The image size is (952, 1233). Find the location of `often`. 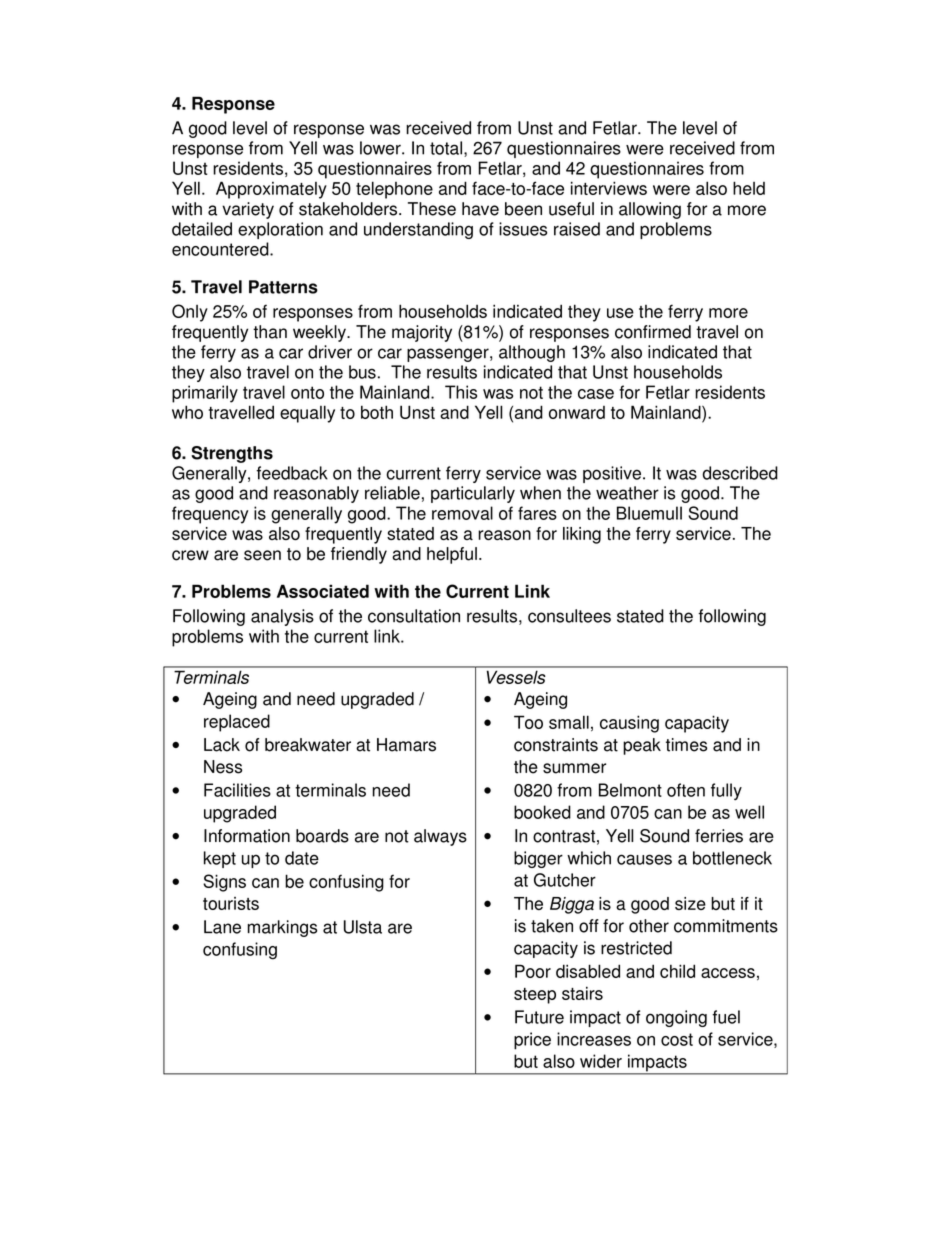

often is located at coordinates (686, 790).
